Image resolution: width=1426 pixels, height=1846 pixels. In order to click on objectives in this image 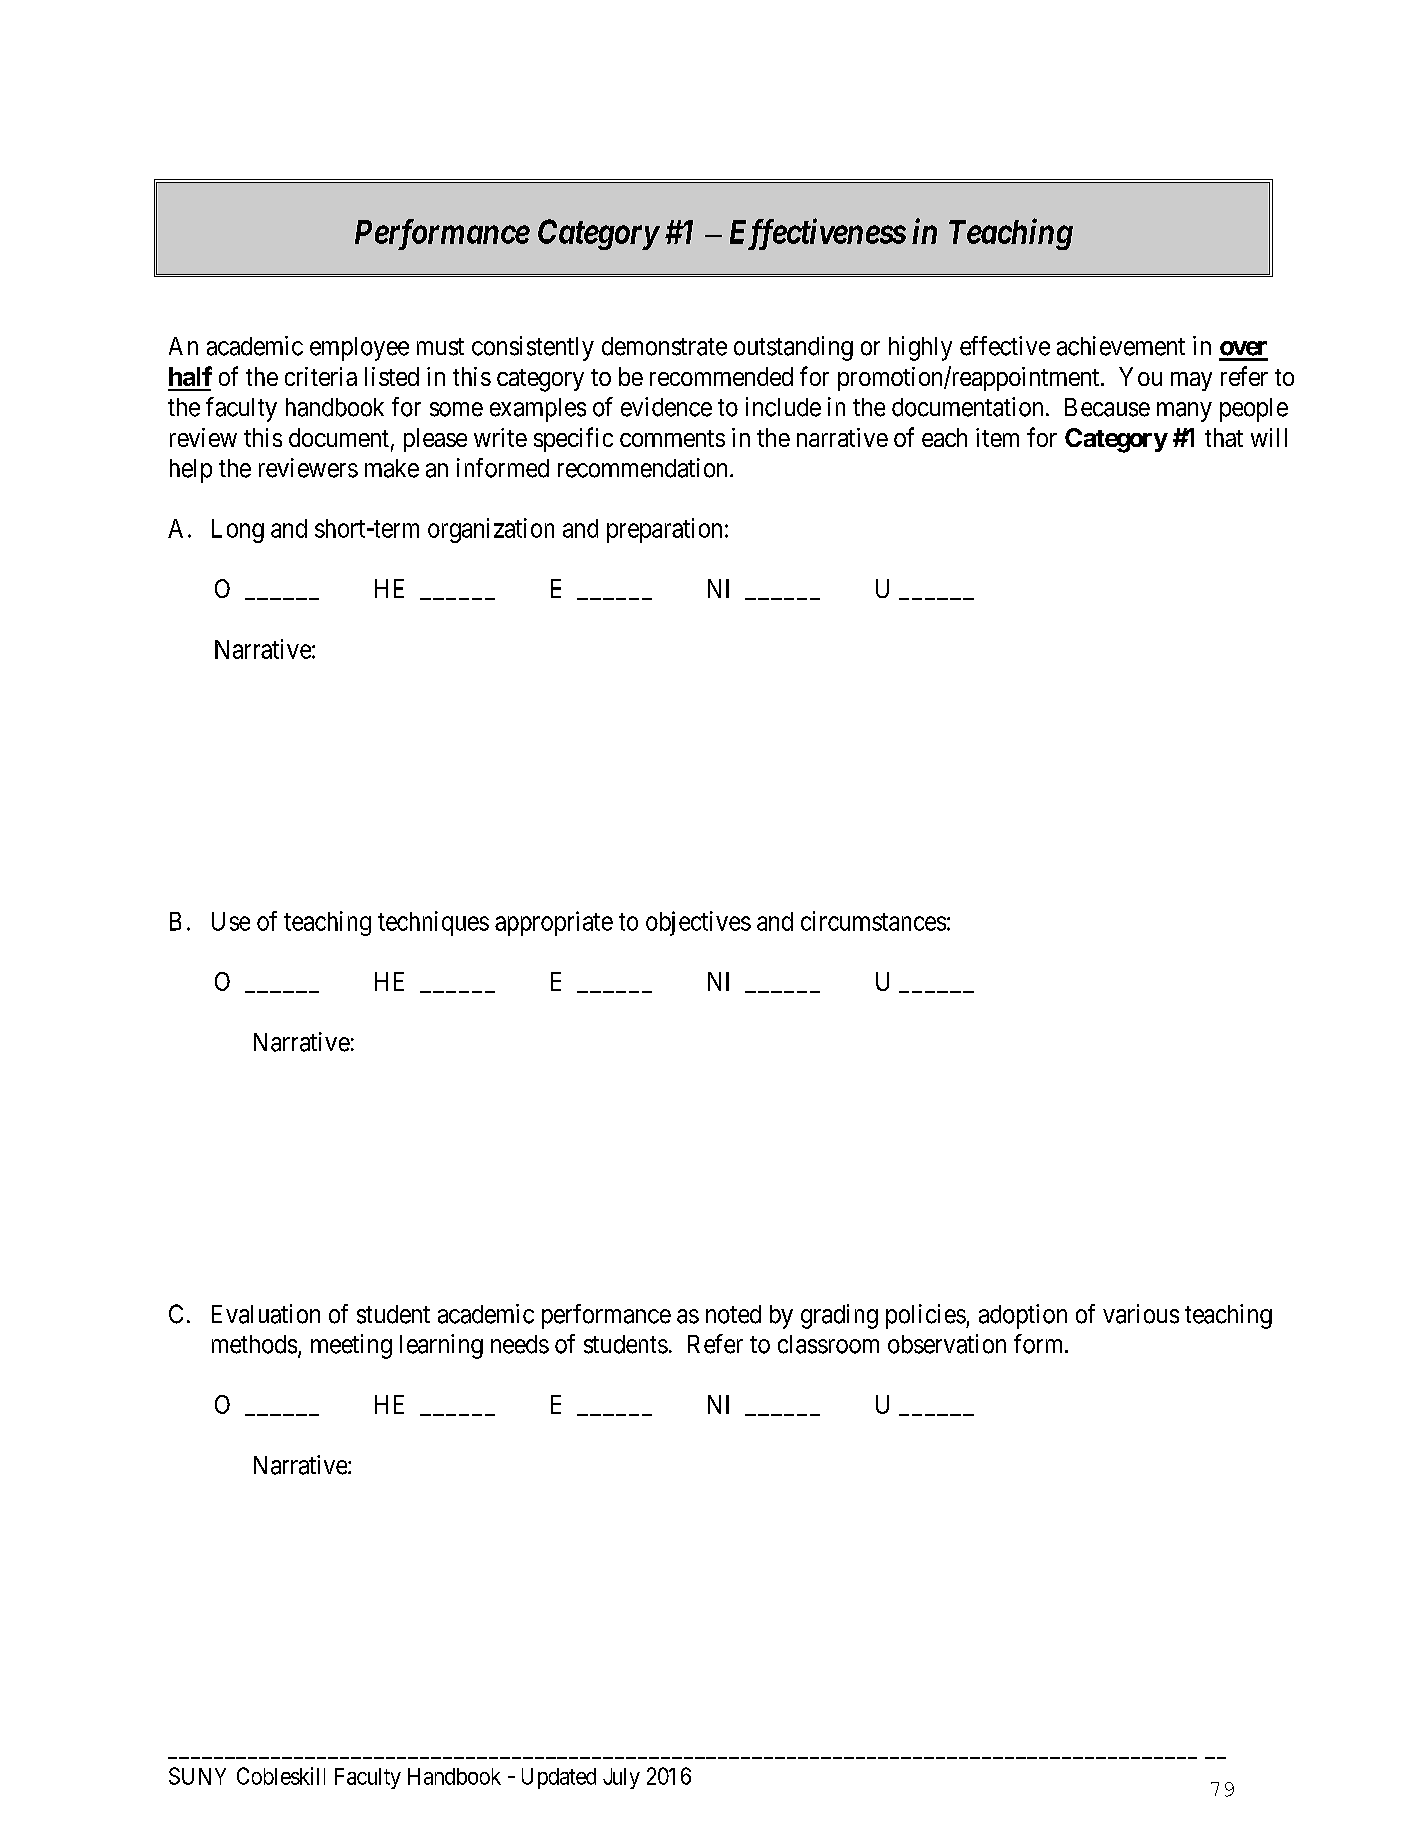, I will do `click(698, 923)`.
